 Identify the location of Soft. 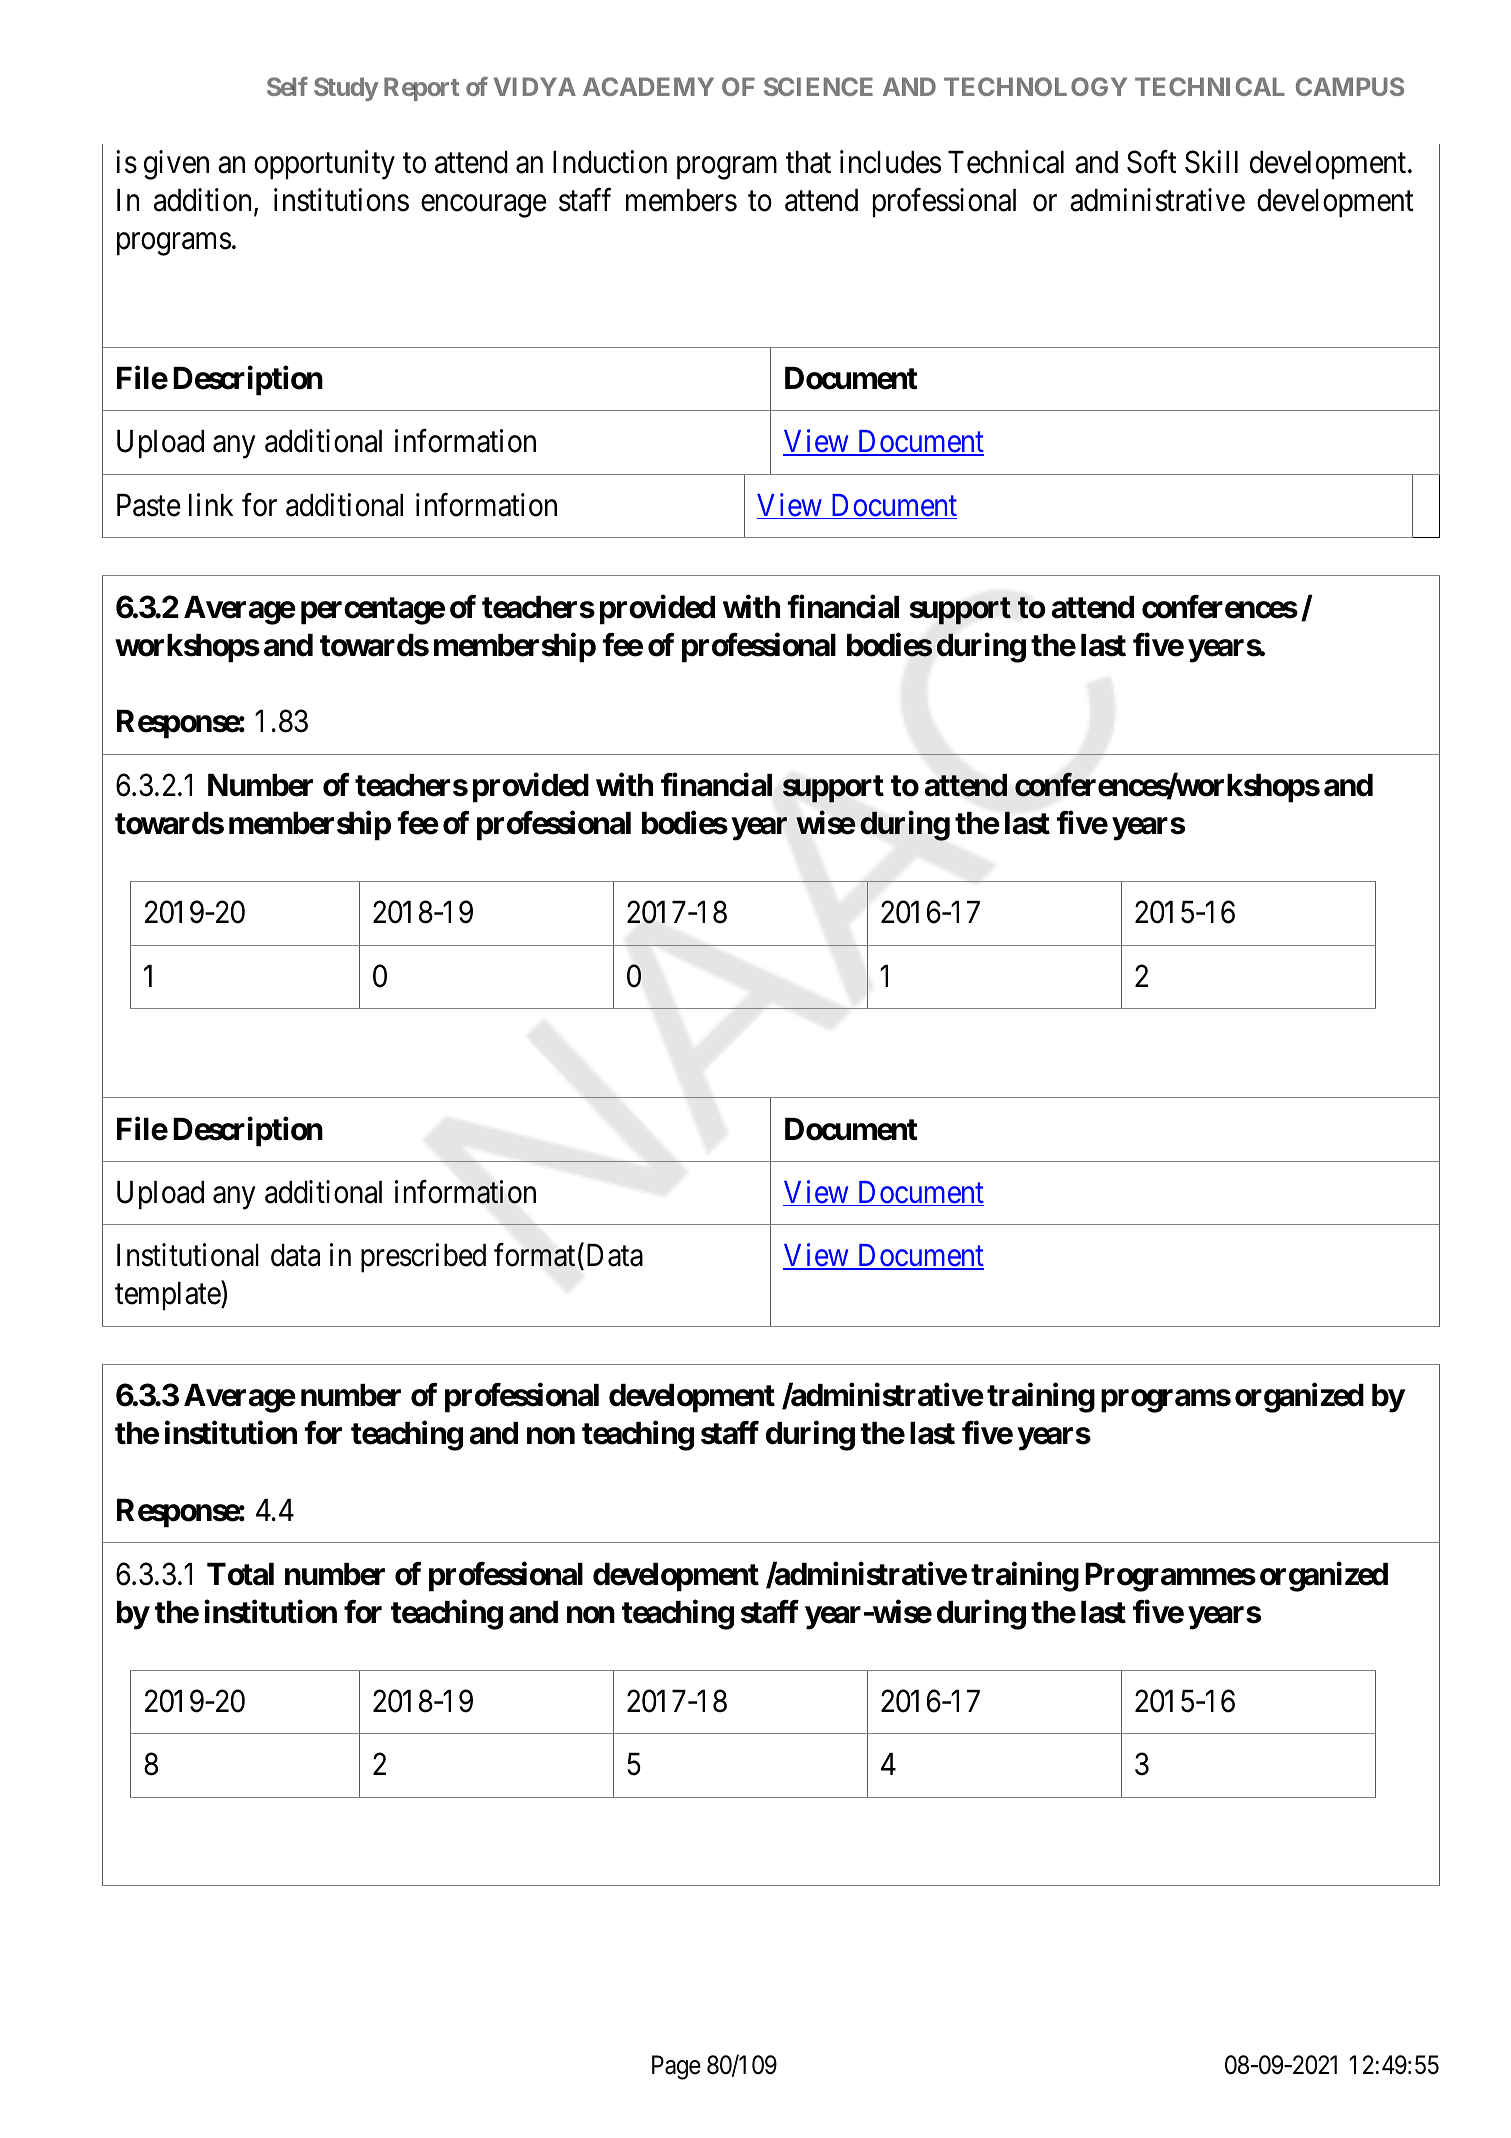
(1152, 162).
